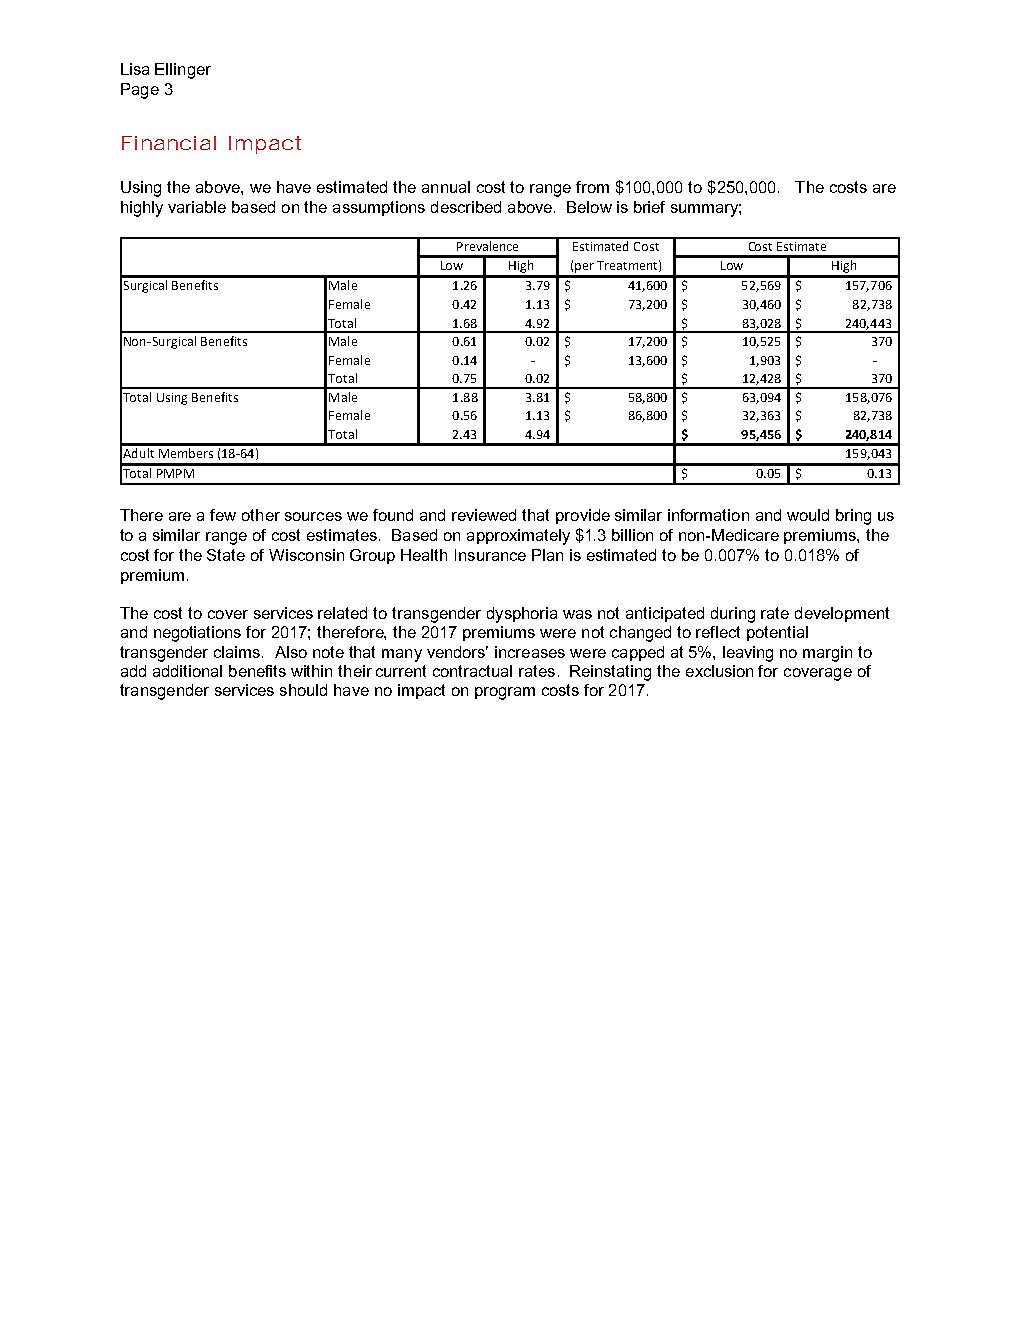 Image resolution: width=1020 pixels, height=1321 pixels. What do you see at coordinates (518, 537) in the screenshot?
I see `approximately` at bounding box center [518, 537].
